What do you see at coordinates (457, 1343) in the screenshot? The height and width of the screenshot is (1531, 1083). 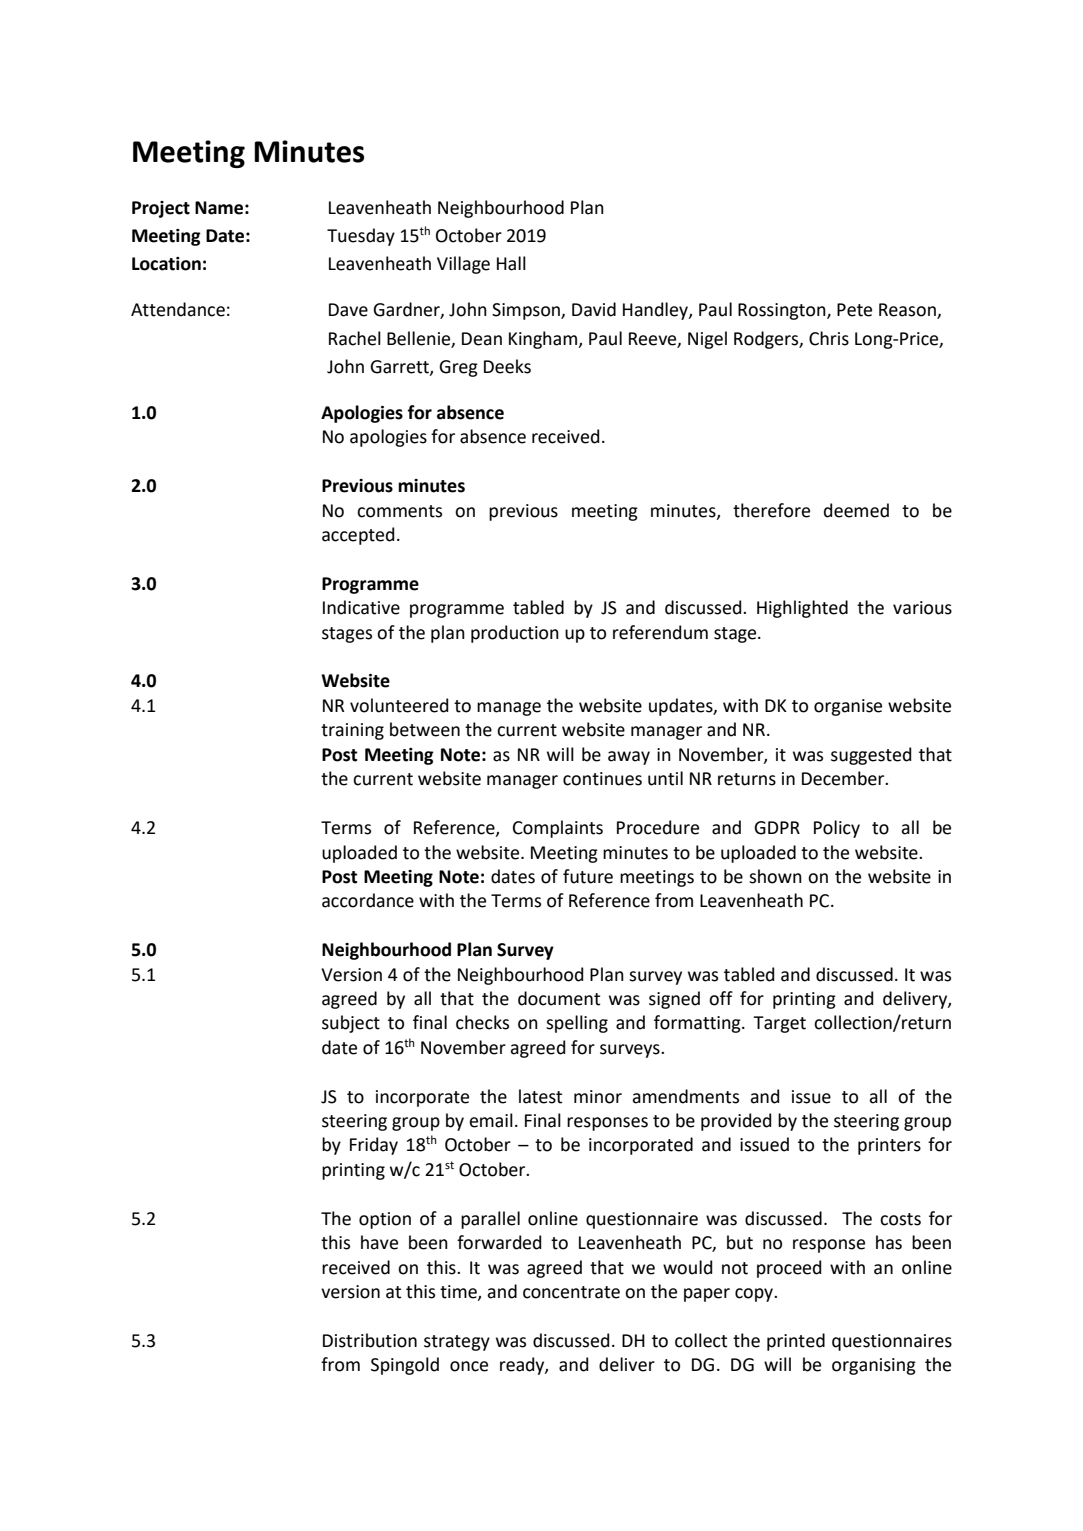 I see `strategy` at bounding box center [457, 1343].
